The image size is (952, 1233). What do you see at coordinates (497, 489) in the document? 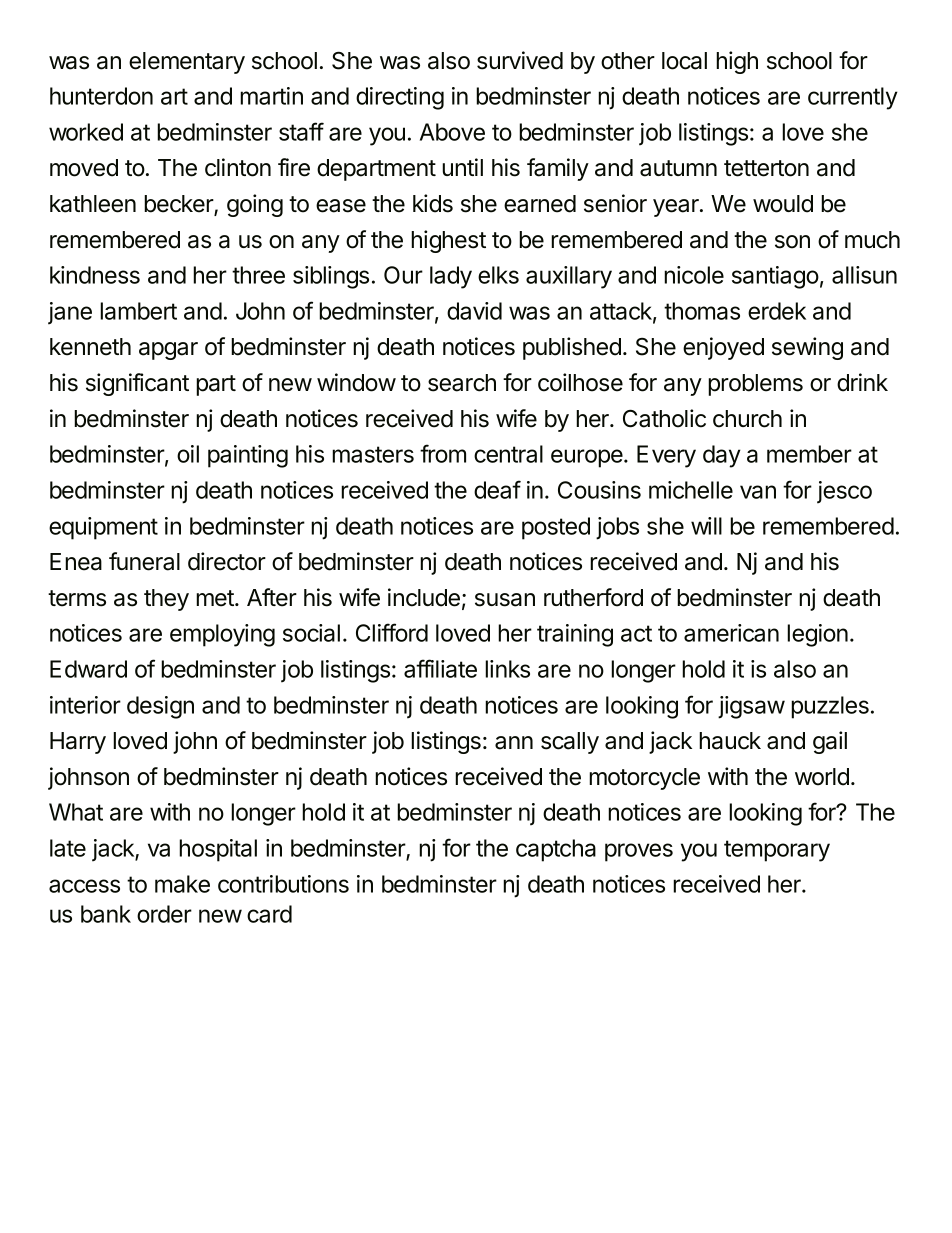
I see `deaf` at bounding box center [497, 489].
